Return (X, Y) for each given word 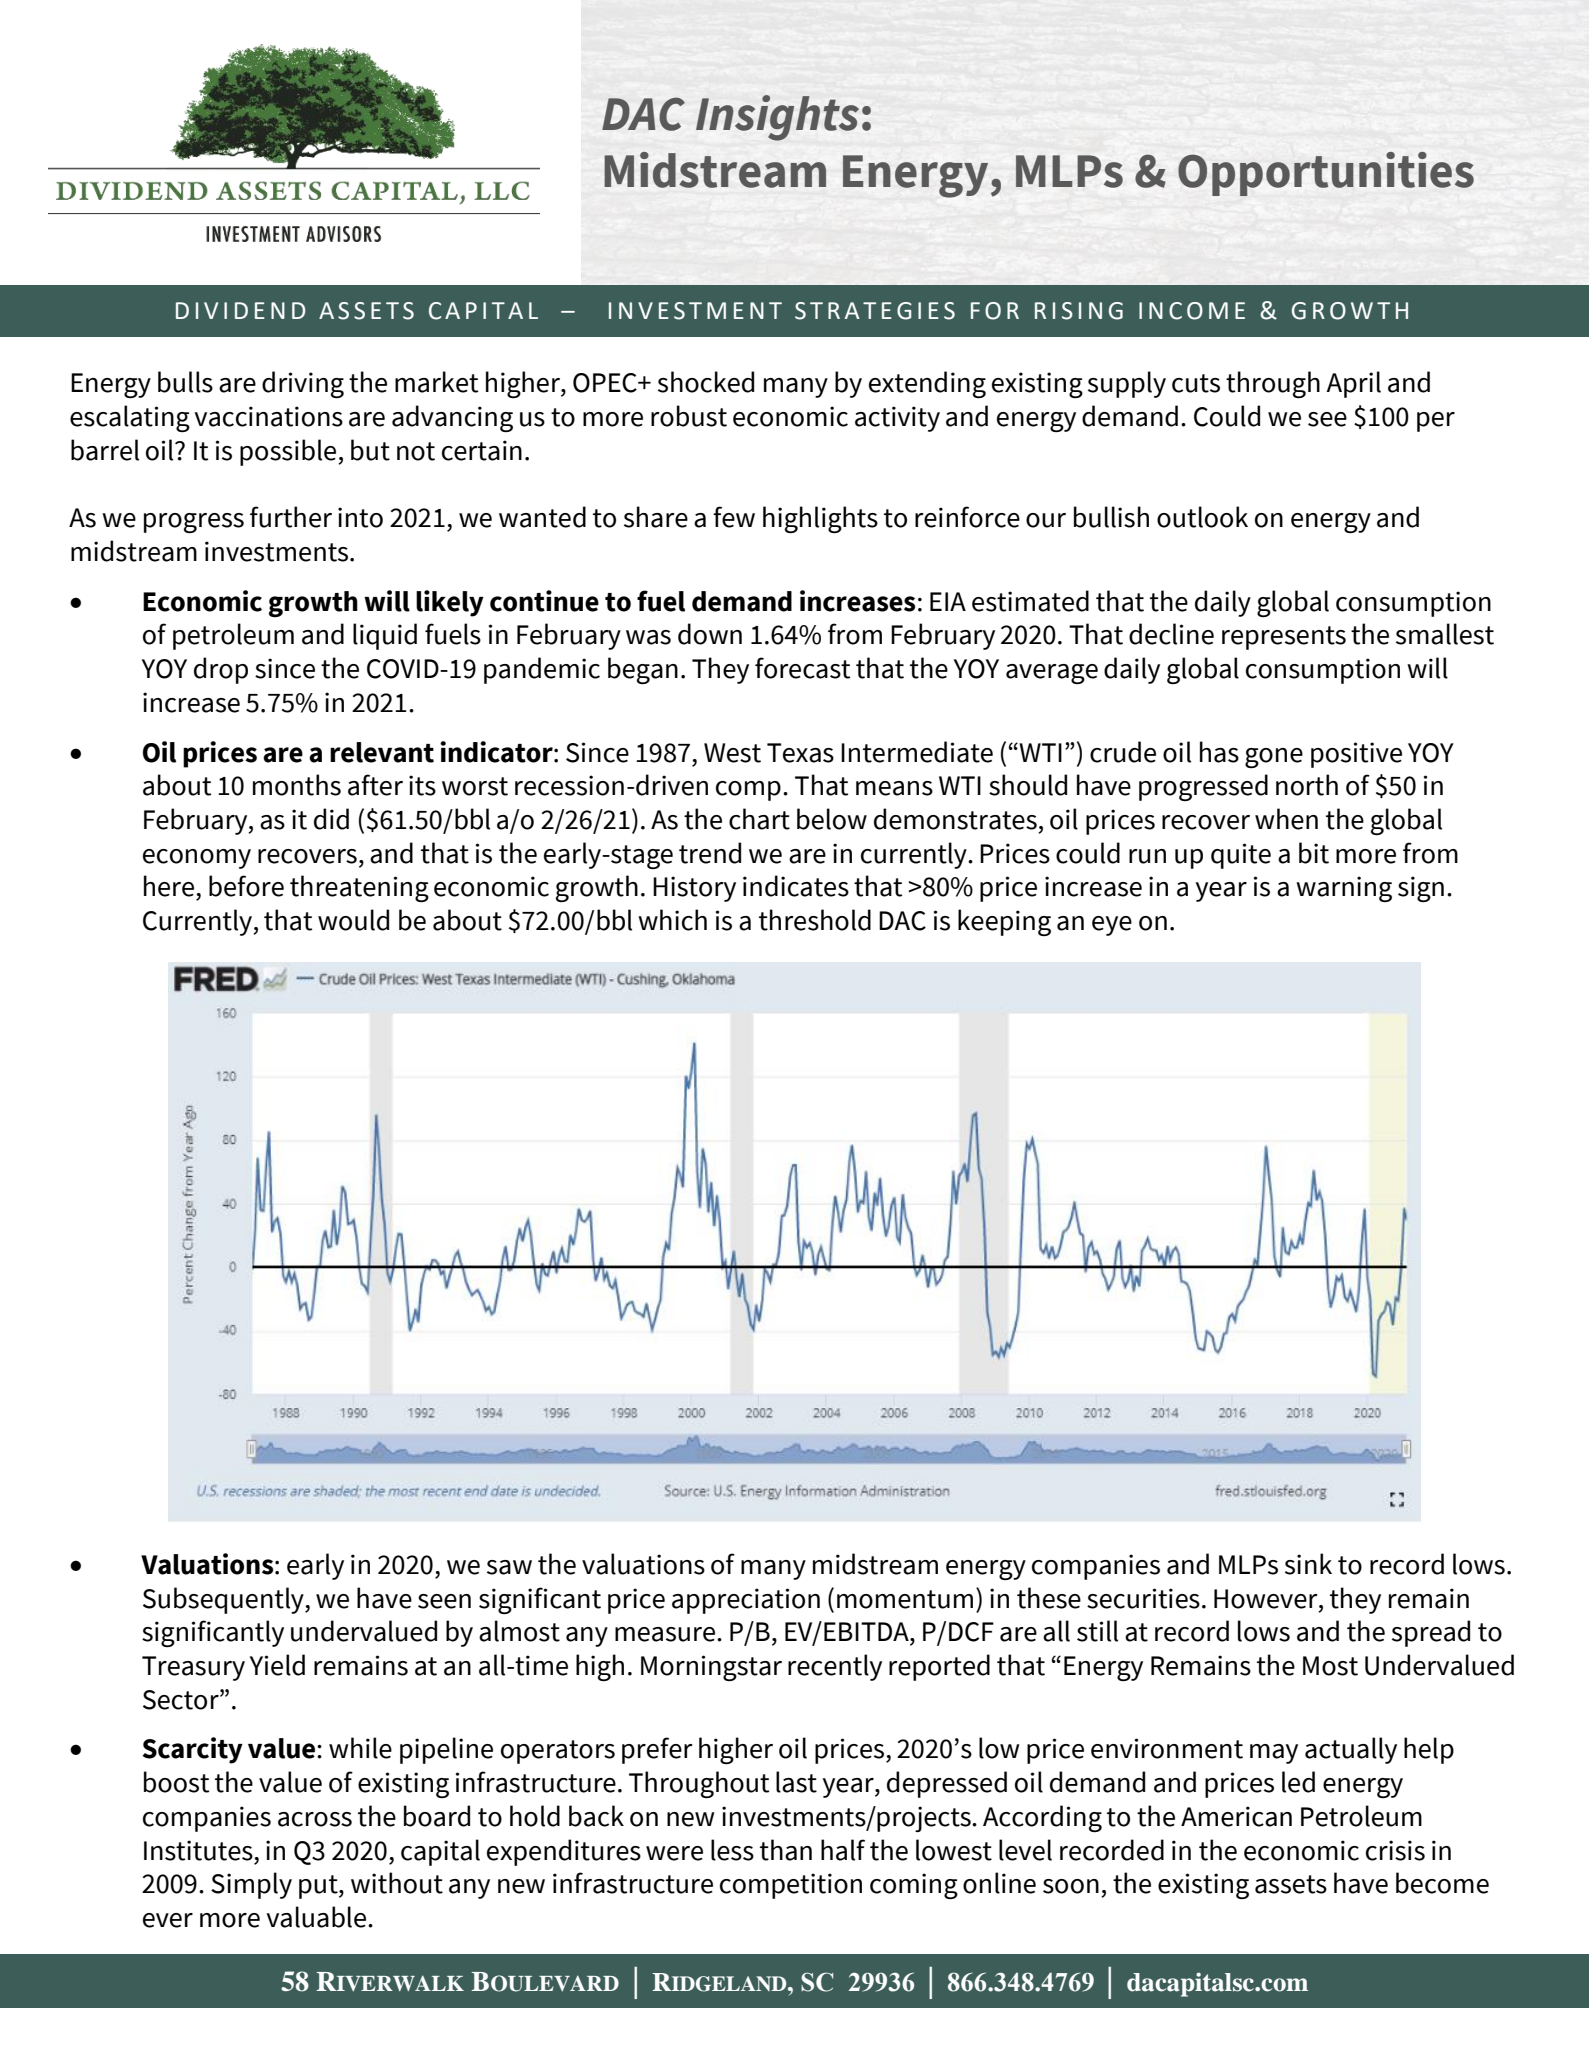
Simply (251, 1885)
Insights (777, 118)
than (786, 1850)
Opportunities (1326, 174)
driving (303, 385)
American (1236, 1816)
